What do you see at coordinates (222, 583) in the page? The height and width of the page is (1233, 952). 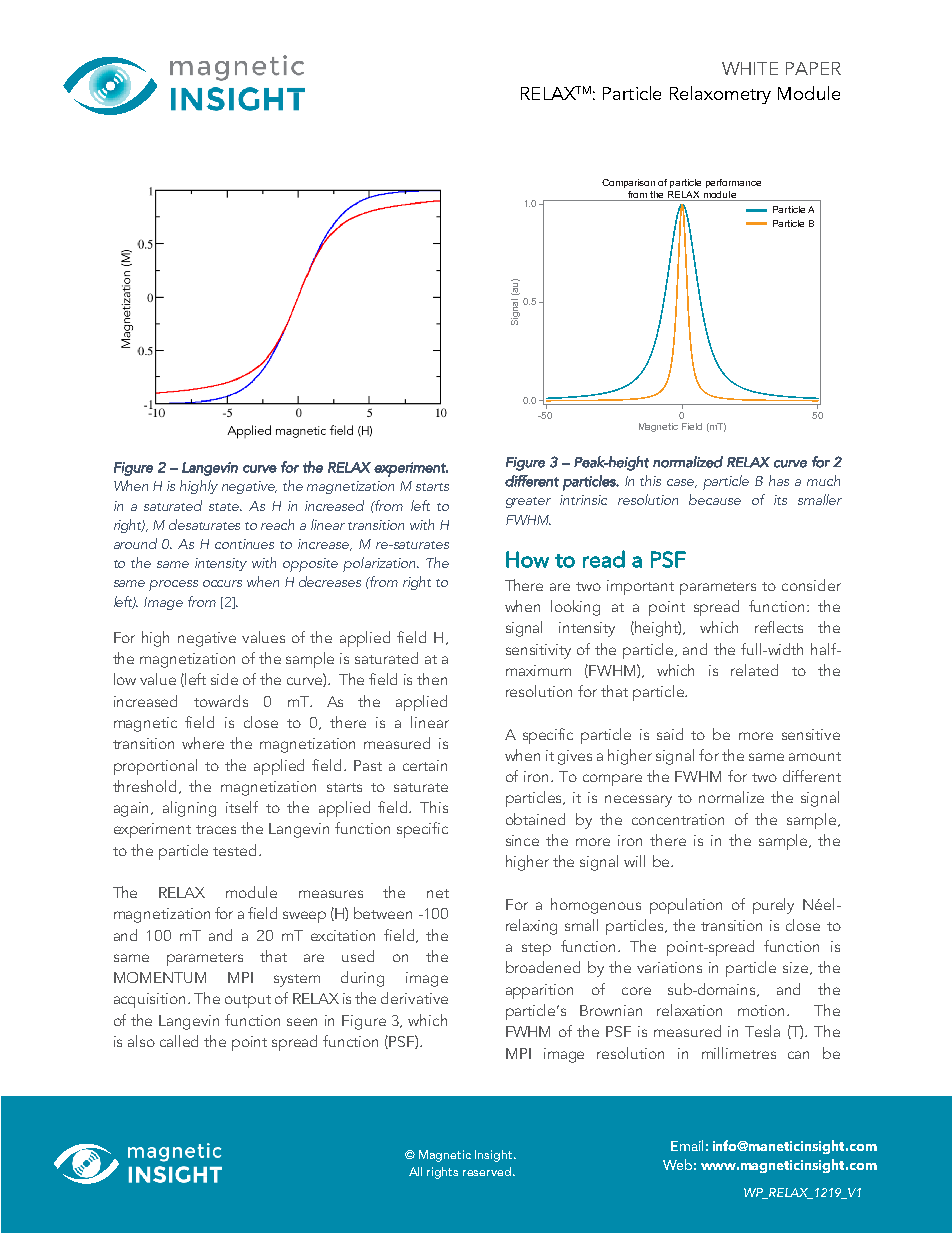 I see `occurs` at bounding box center [222, 583].
